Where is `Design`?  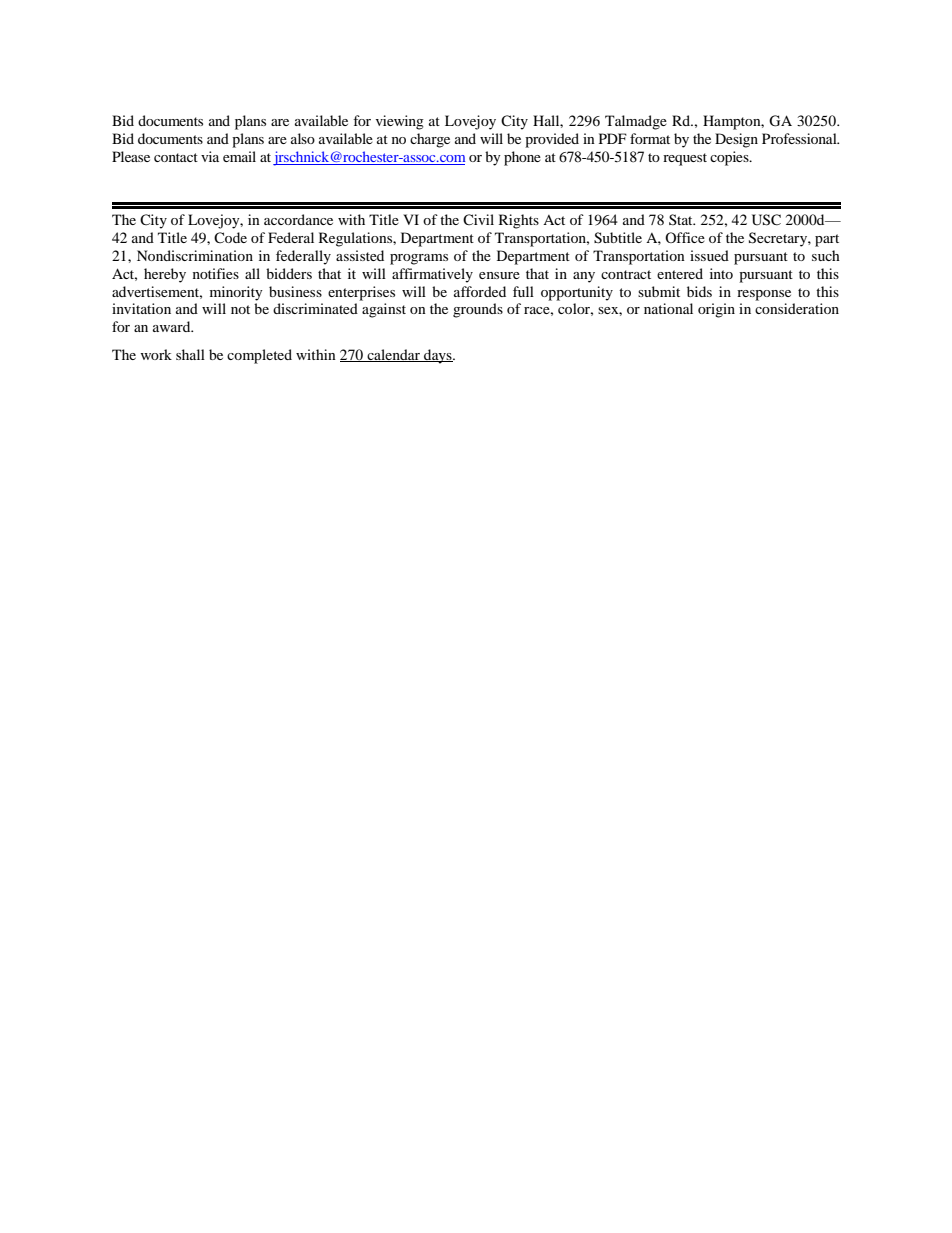
Design is located at coordinates (736, 140).
